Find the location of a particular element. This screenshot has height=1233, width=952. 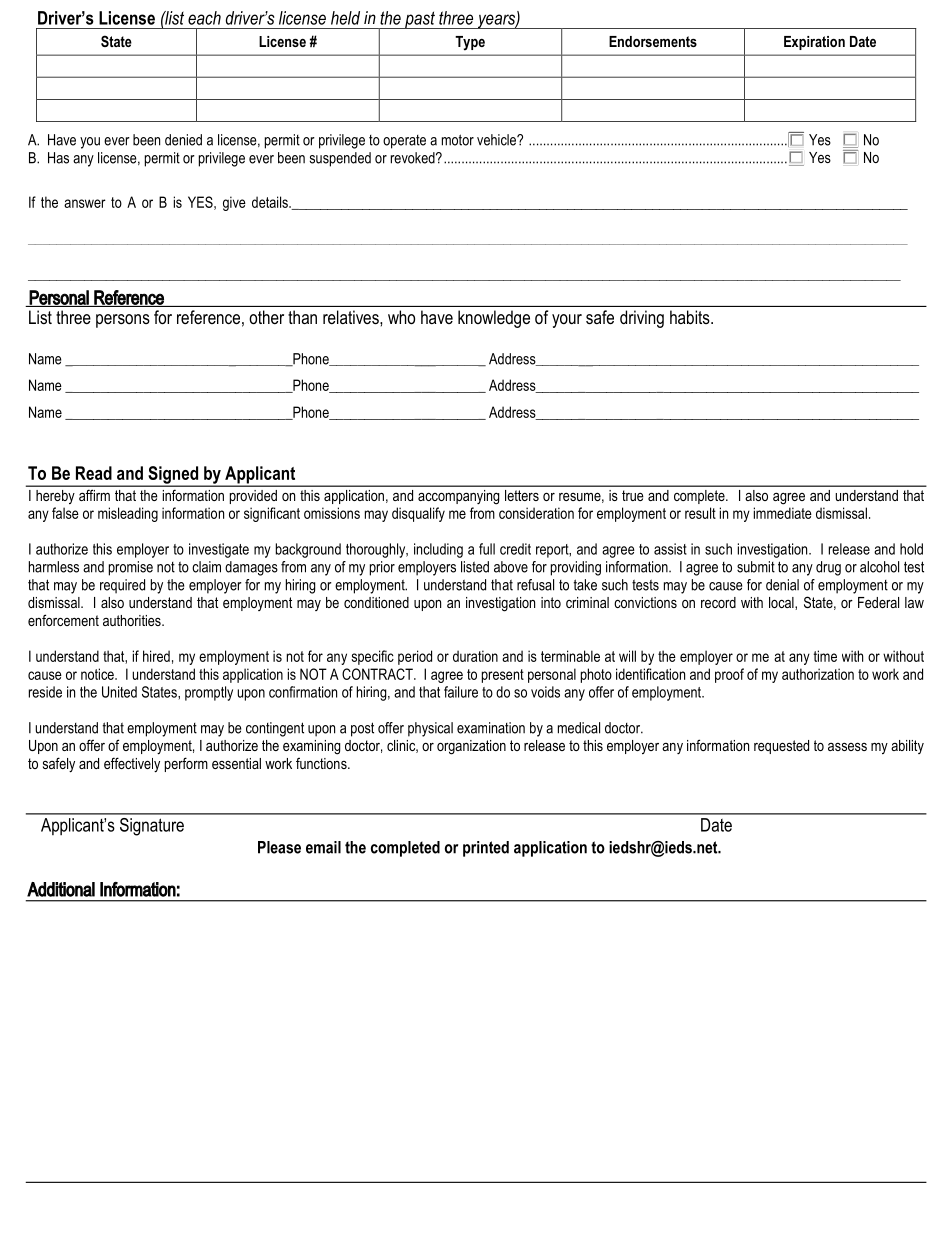

each is located at coordinates (204, 18).
